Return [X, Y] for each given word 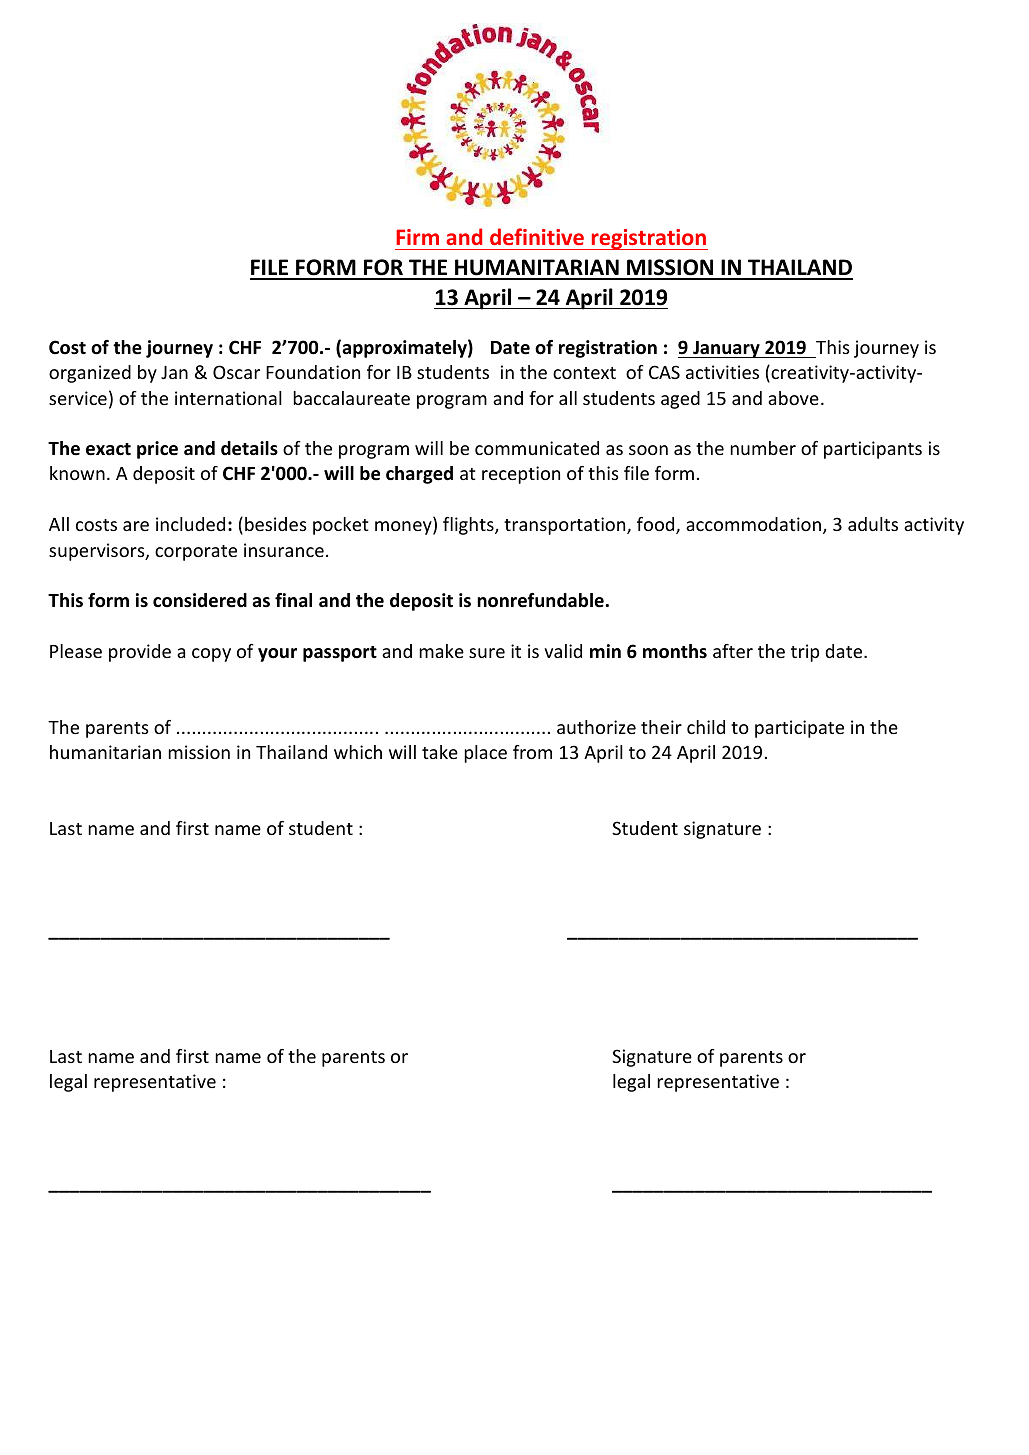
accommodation [753, 524]
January [726, 349]
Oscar [236, 372]
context [584, 373]
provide [140, 653]
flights [469, 526]
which [358, 752]
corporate [196, 553]
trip [805, 653]
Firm [417, 237]
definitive [537, 236]
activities [722, 372]
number [763, 448]
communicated [537, 448]
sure [487, 653]
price [157, 450]
